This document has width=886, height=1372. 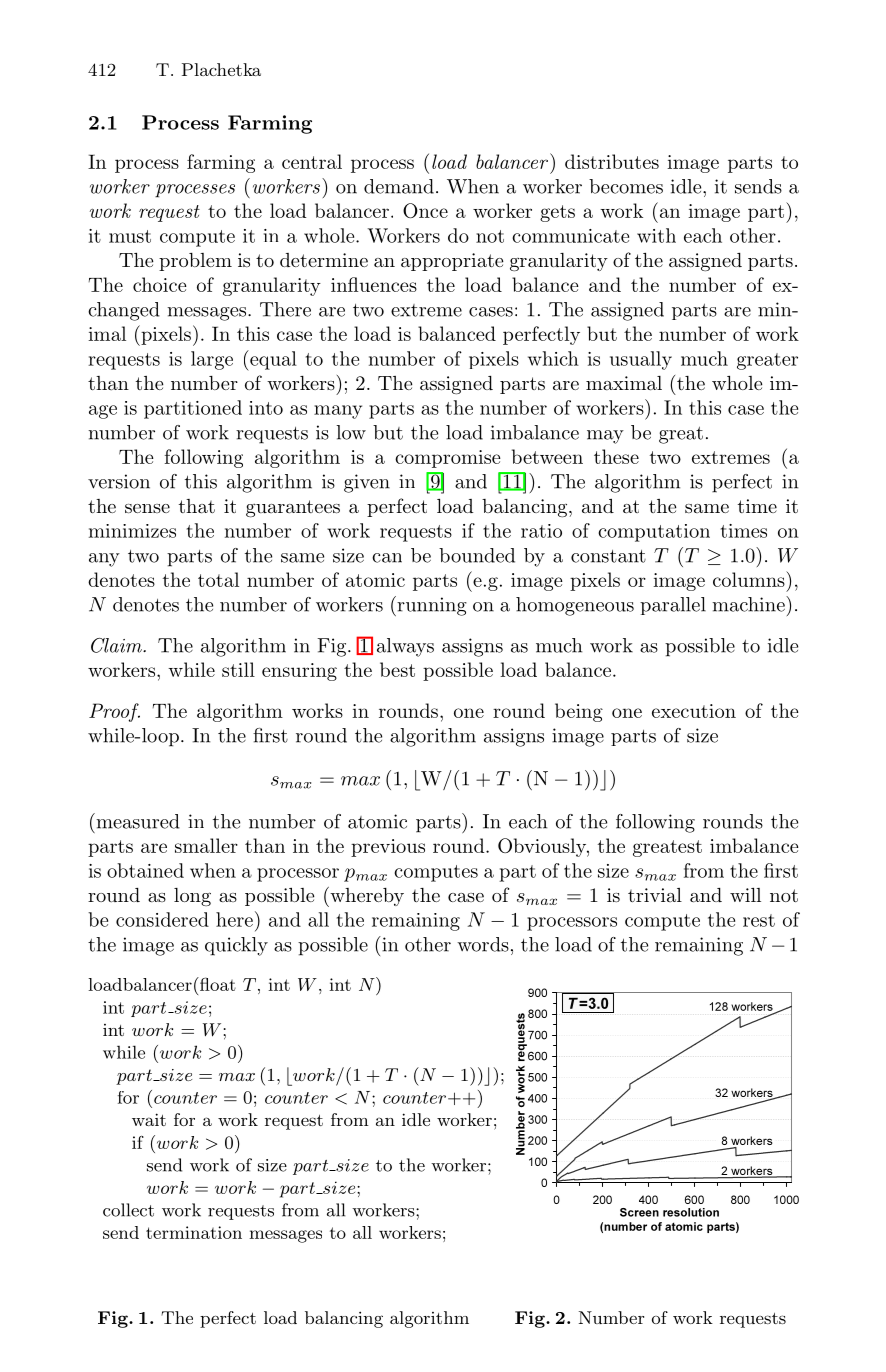 I want to click on rest, so click(x=759, y=920).
